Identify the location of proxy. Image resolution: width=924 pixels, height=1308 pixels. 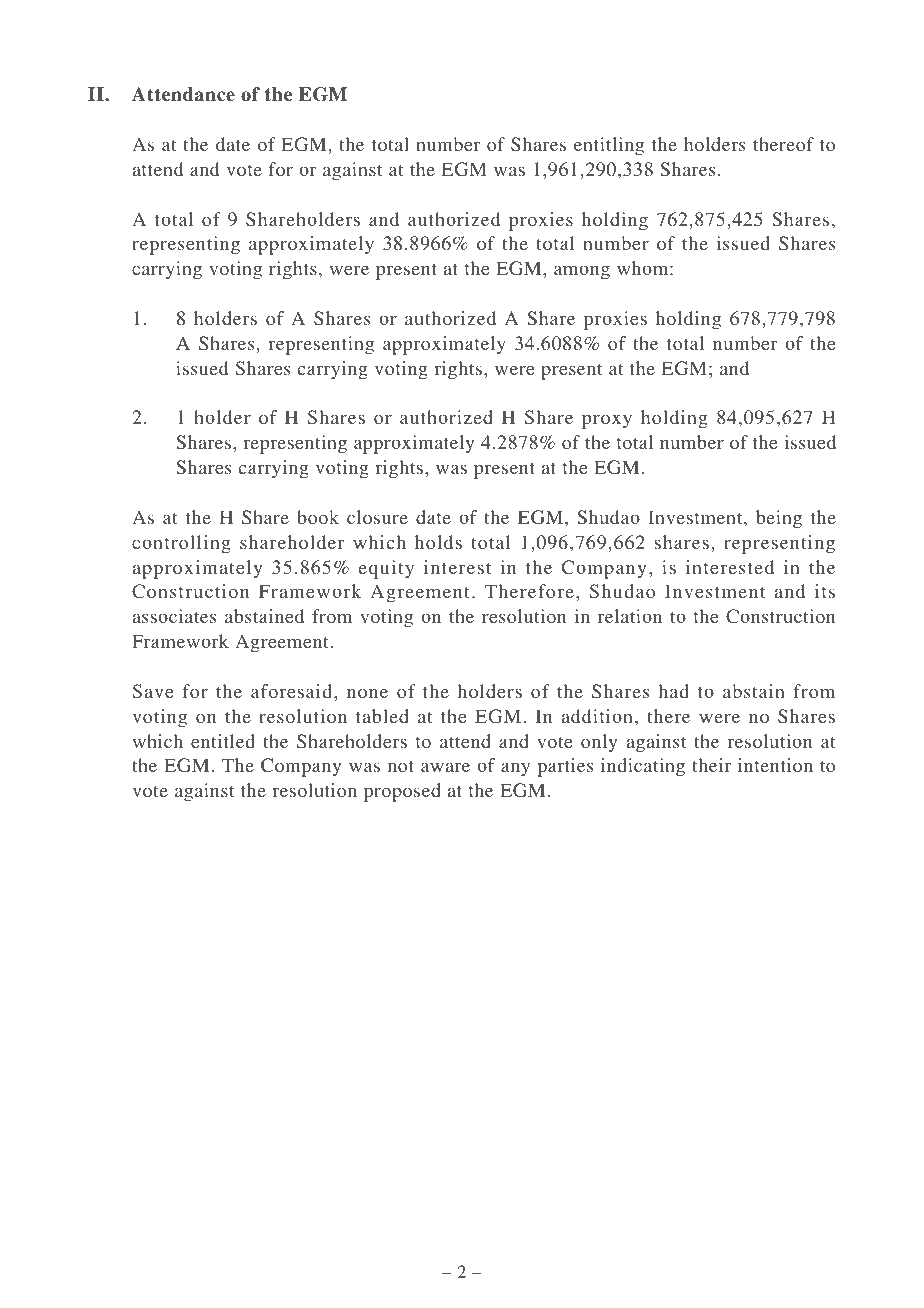
(607, 421).
